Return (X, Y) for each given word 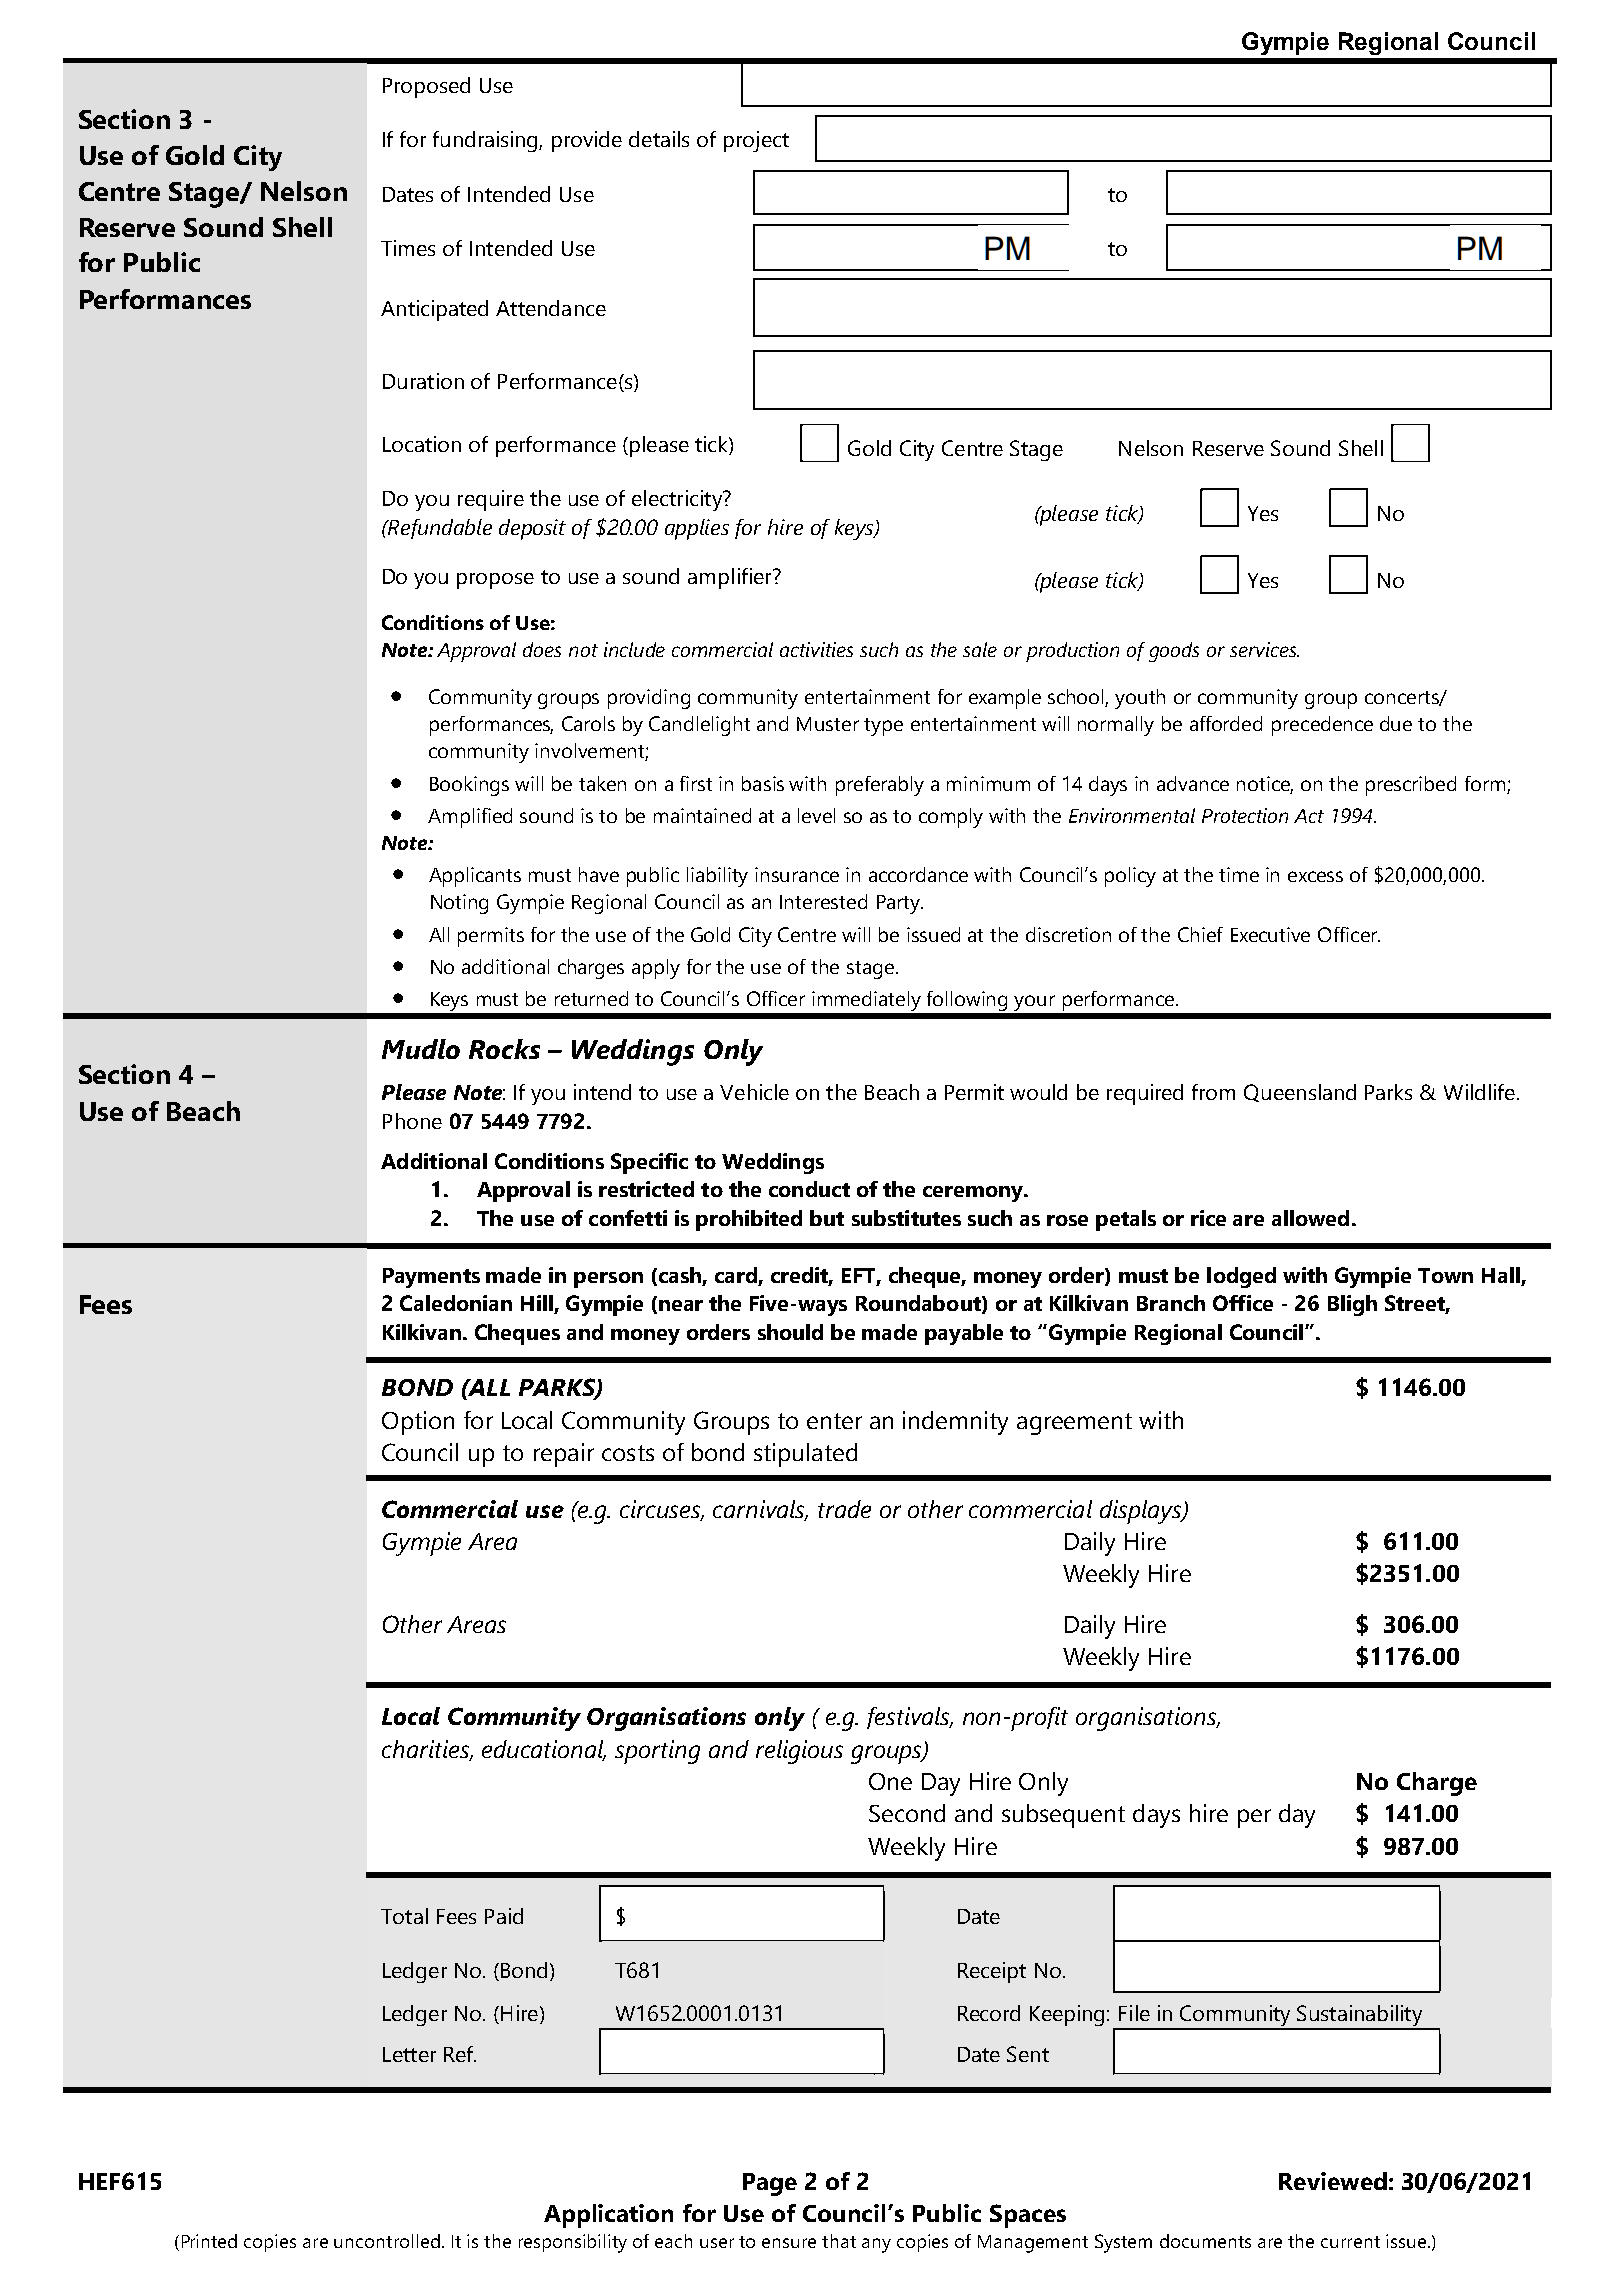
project (756, 141)
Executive (1270, 934)
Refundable (439, 529)
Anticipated (434, 310)
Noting (459, 904)
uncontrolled (387, 2241)
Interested (823, 901)
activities (816, 649)
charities (426, 1750)
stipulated (805, 1455)
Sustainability (1360, 2017)
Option (418, 1423)
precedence (1322, 726)
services (1264, 649)
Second (907, 1813)
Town (1445, 1275)
